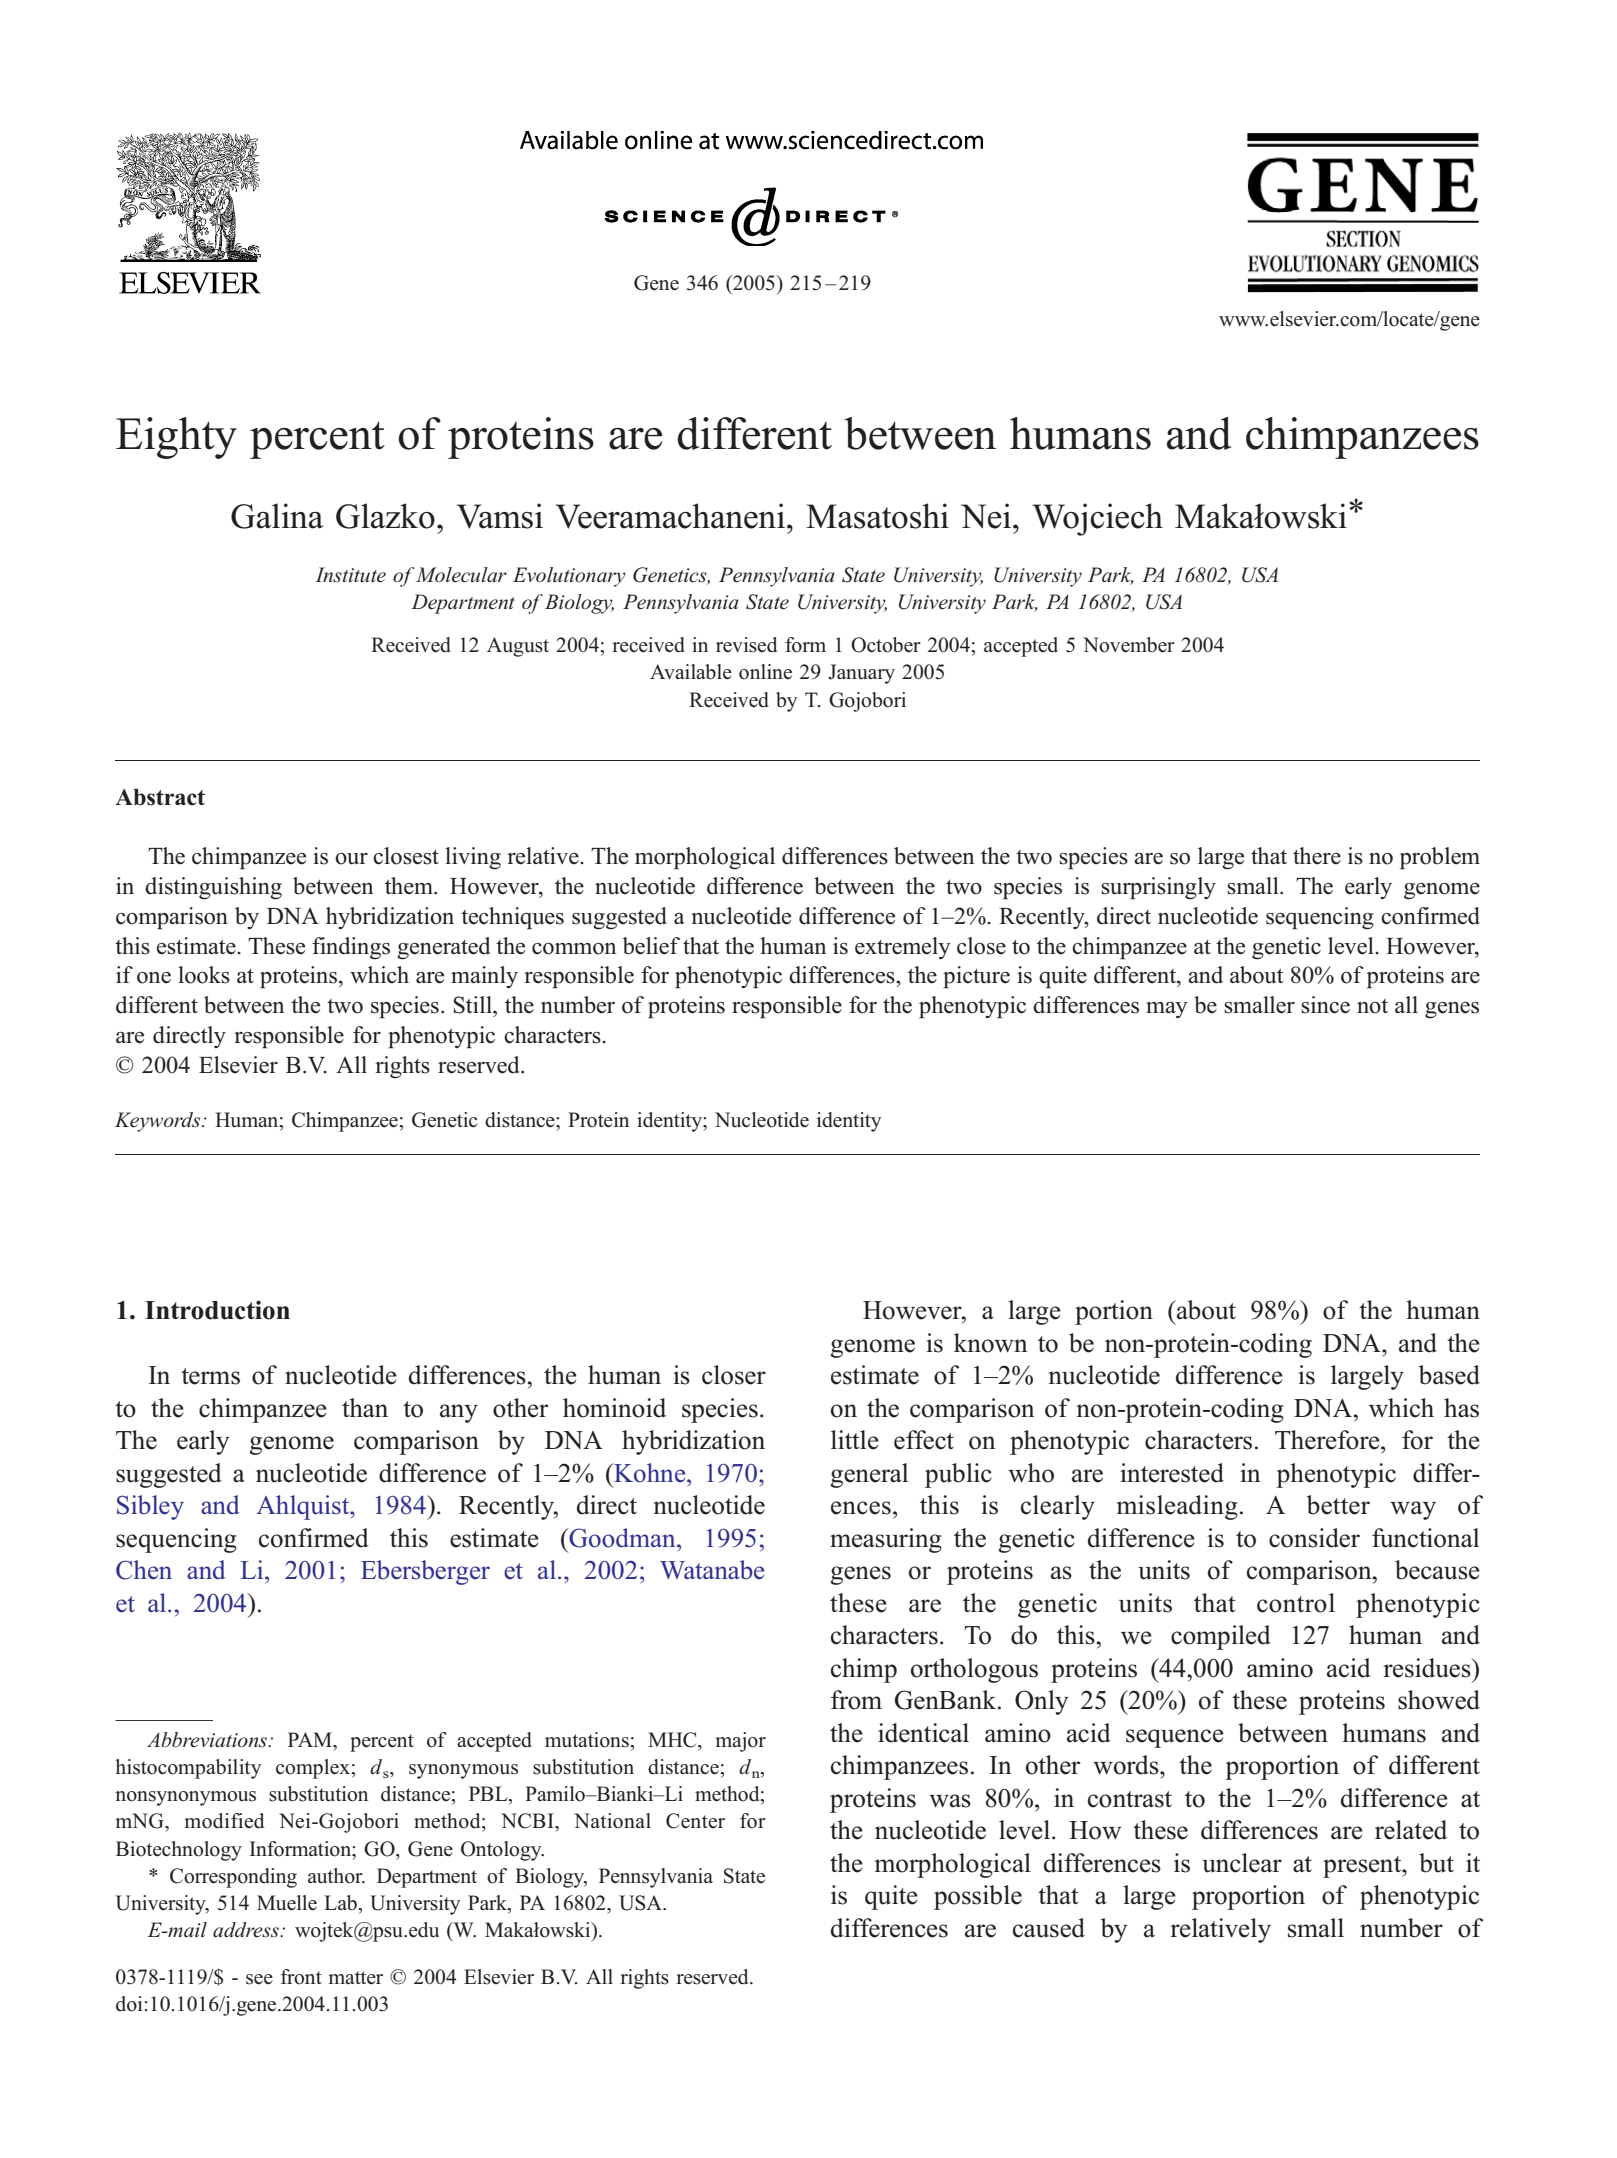 The width and height of the page is (1617, 2158). Describe the element at coordinates (903, 948) in the page. I see `extremely` at that location.
